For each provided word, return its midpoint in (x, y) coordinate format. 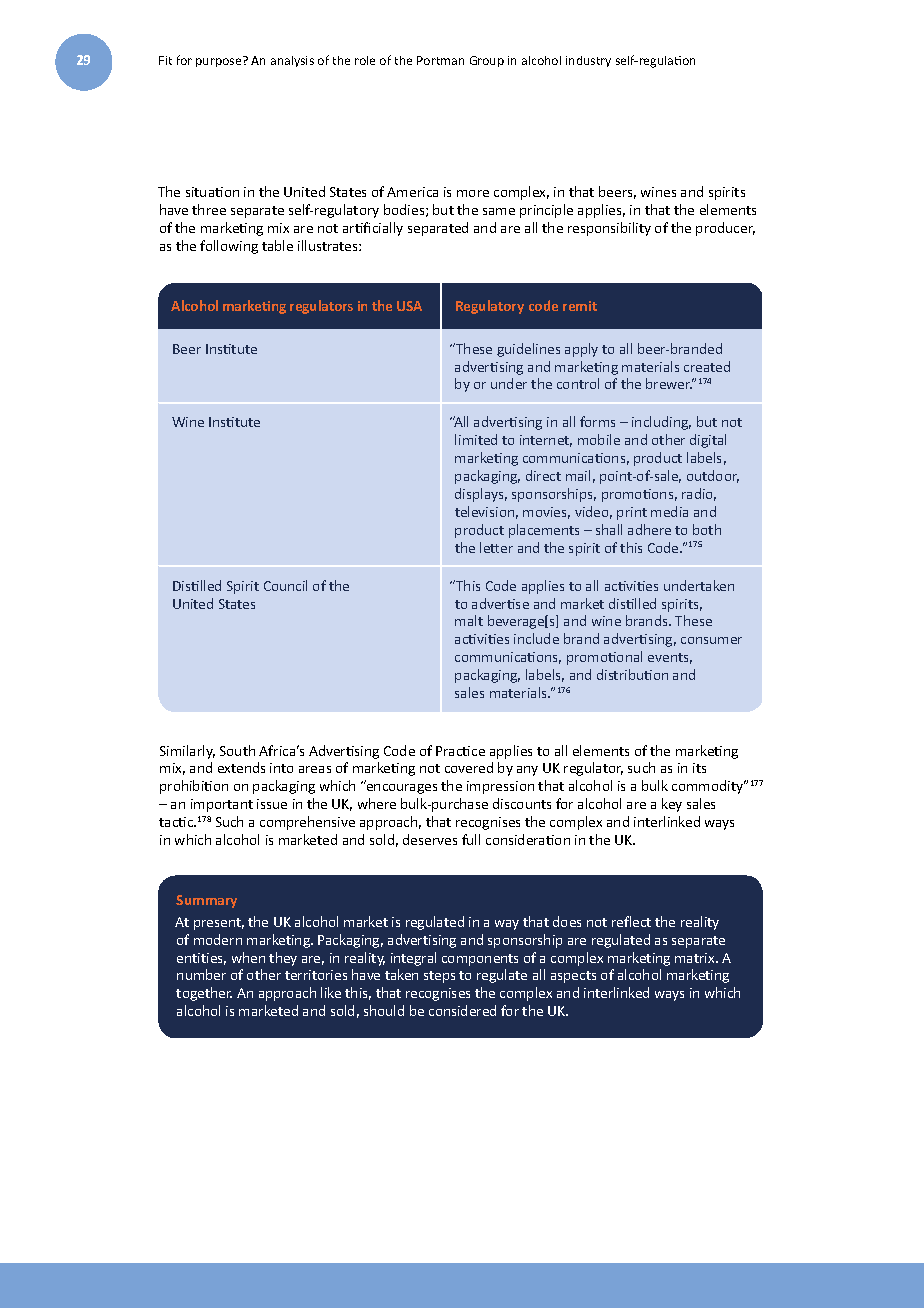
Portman (440, 60)
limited (476, 439)
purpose (218, 62)
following (229, 247)
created (707, 366)
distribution (632, 674)
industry (588, 61)
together (204, 994)
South (237, 750)
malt (469, 620)
